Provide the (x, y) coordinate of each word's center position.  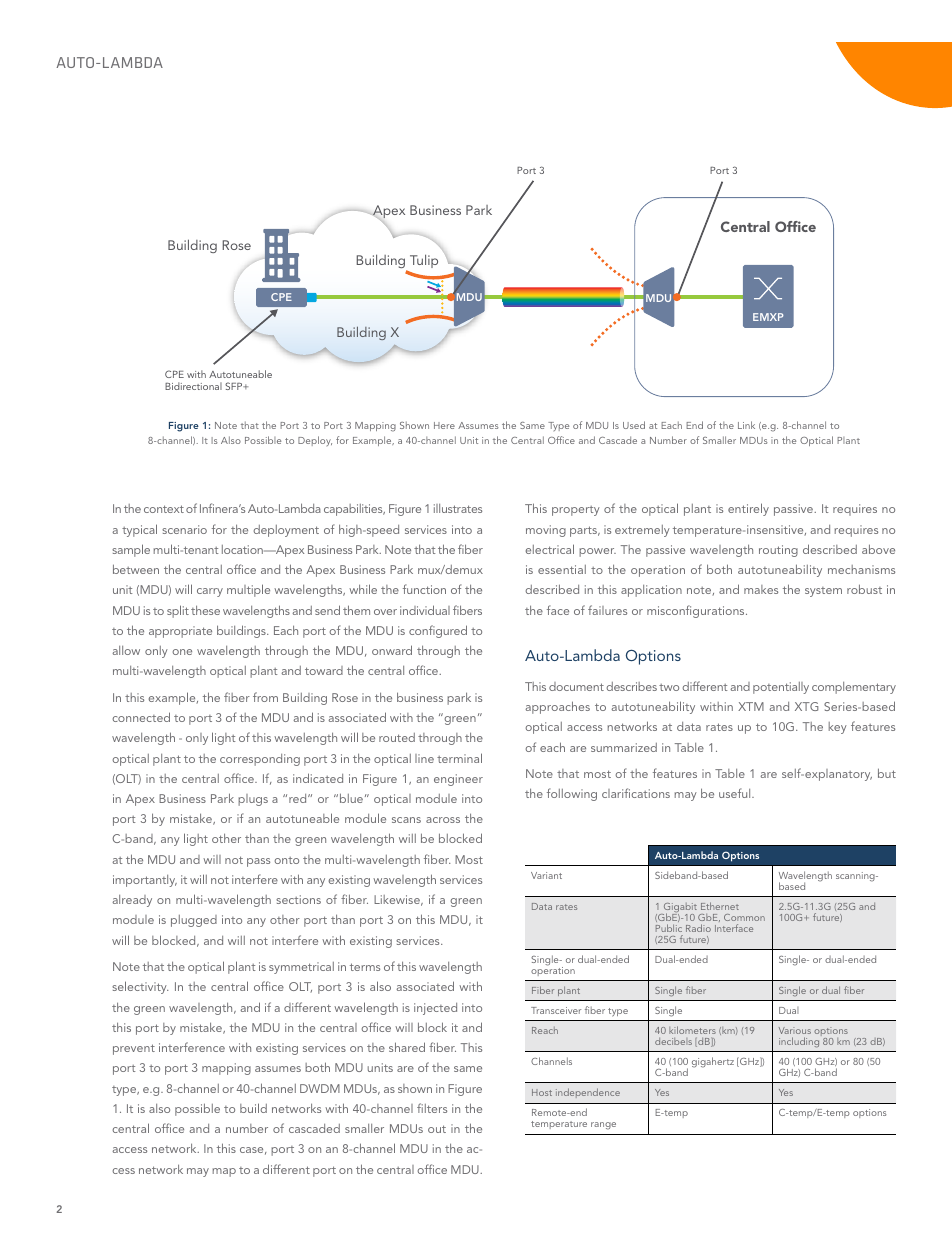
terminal (459, 758)
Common (744, 917)
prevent (134, 1049)
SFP (235, 386)
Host (542, 1092)
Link (746, 425)
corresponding (260, 760)
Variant (546, 875)
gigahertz (713, 1062)
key (838, 728)
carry (210, 592)
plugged (194, 921)
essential (562, 569)
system (823, 592)
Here (444, 425)
